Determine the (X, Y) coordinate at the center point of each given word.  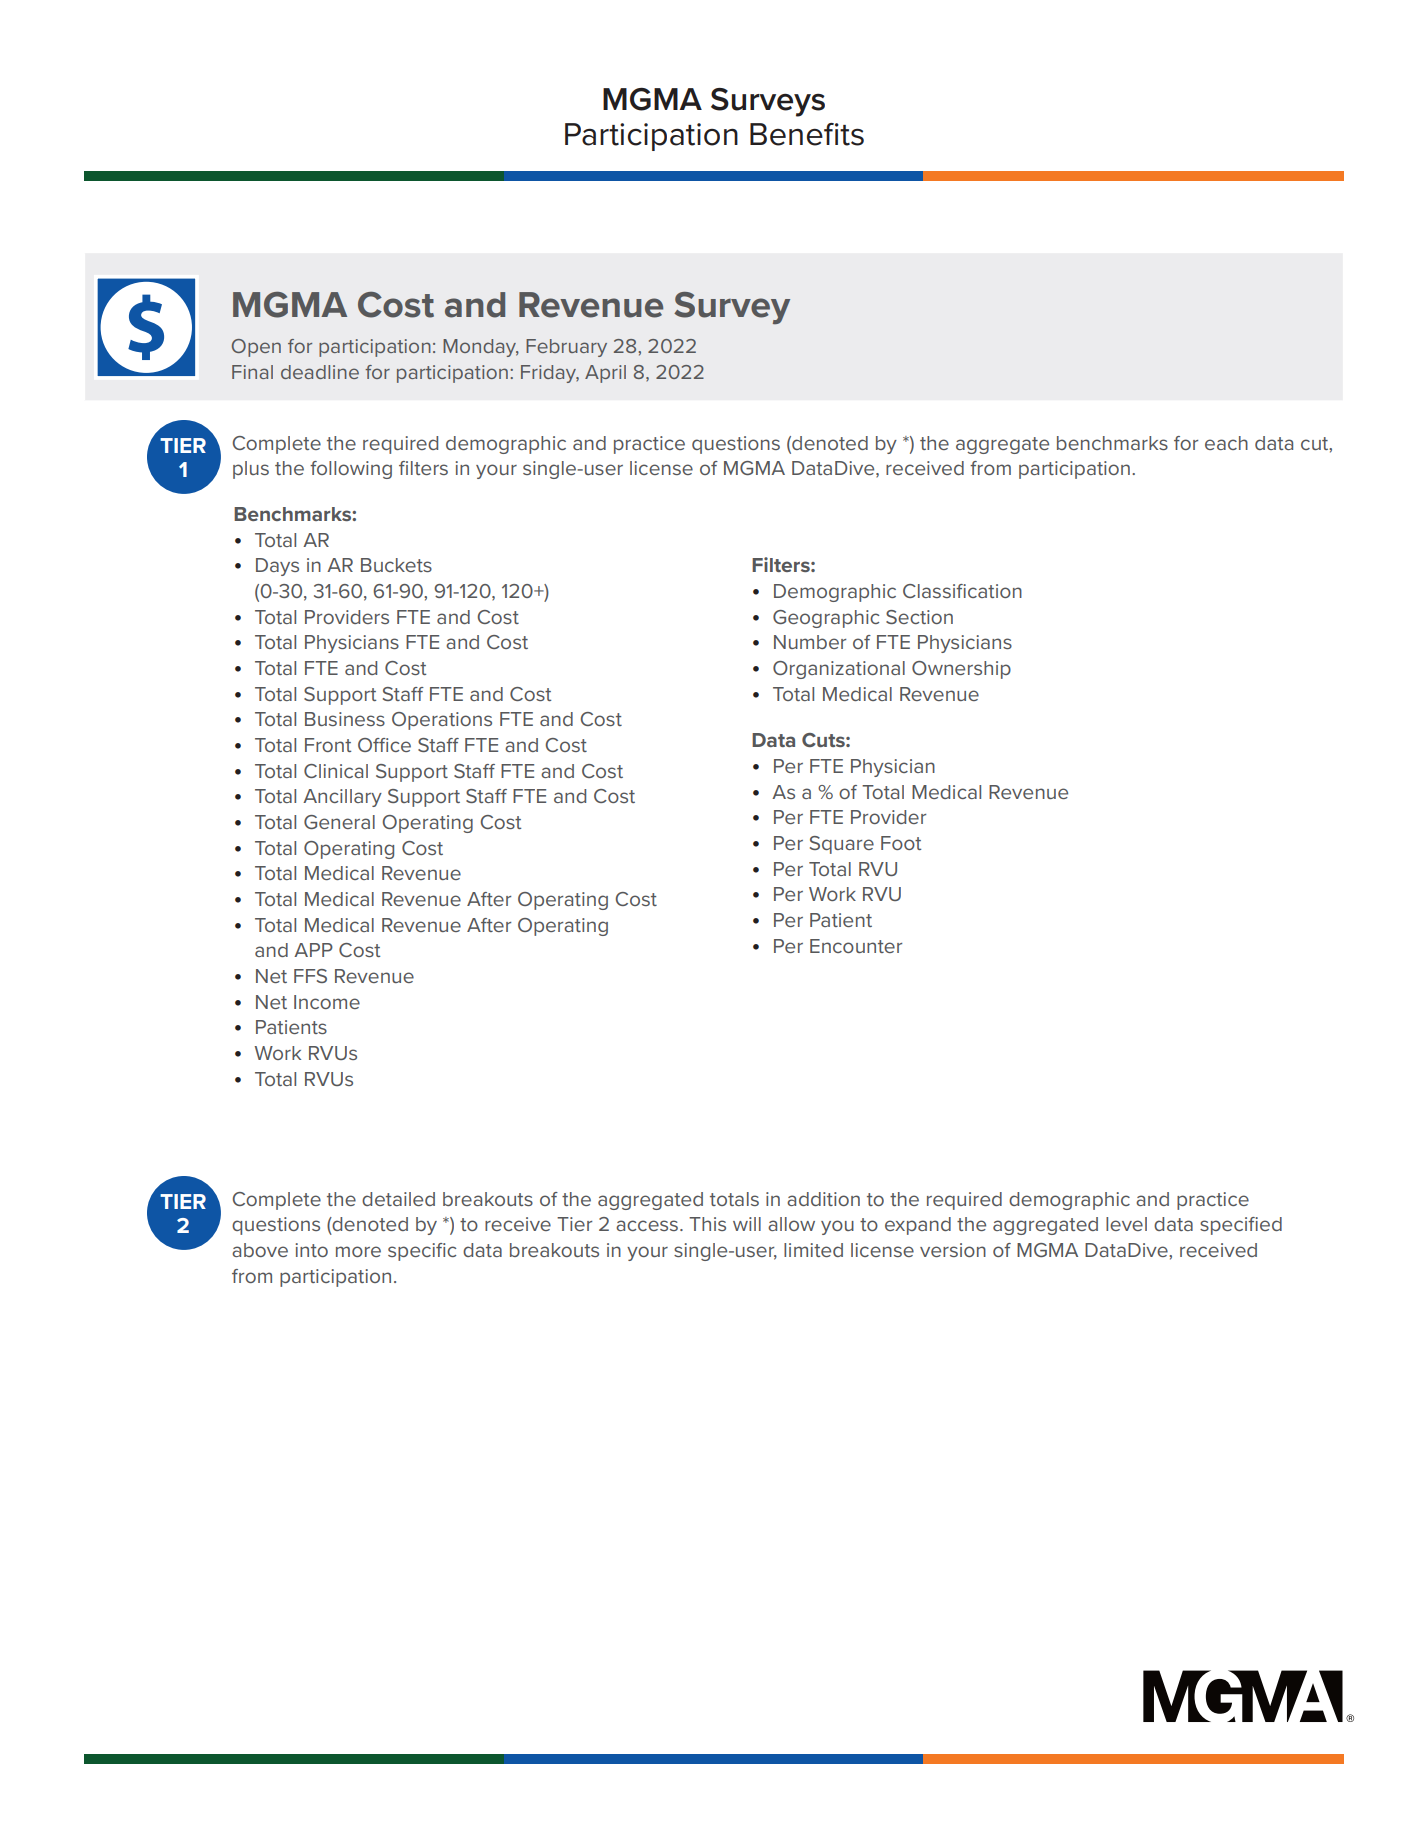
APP (313, 950)
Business (345, 719)
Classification (962, 591)
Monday (481, 348)
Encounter (856, 946)
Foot (901, 843)
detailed (398, 1199)
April (605, 374)
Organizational (839, 670)
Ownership (961, 670)
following (351, 470)
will (747, 1224)
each (1226, 443)
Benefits (807, 134)
